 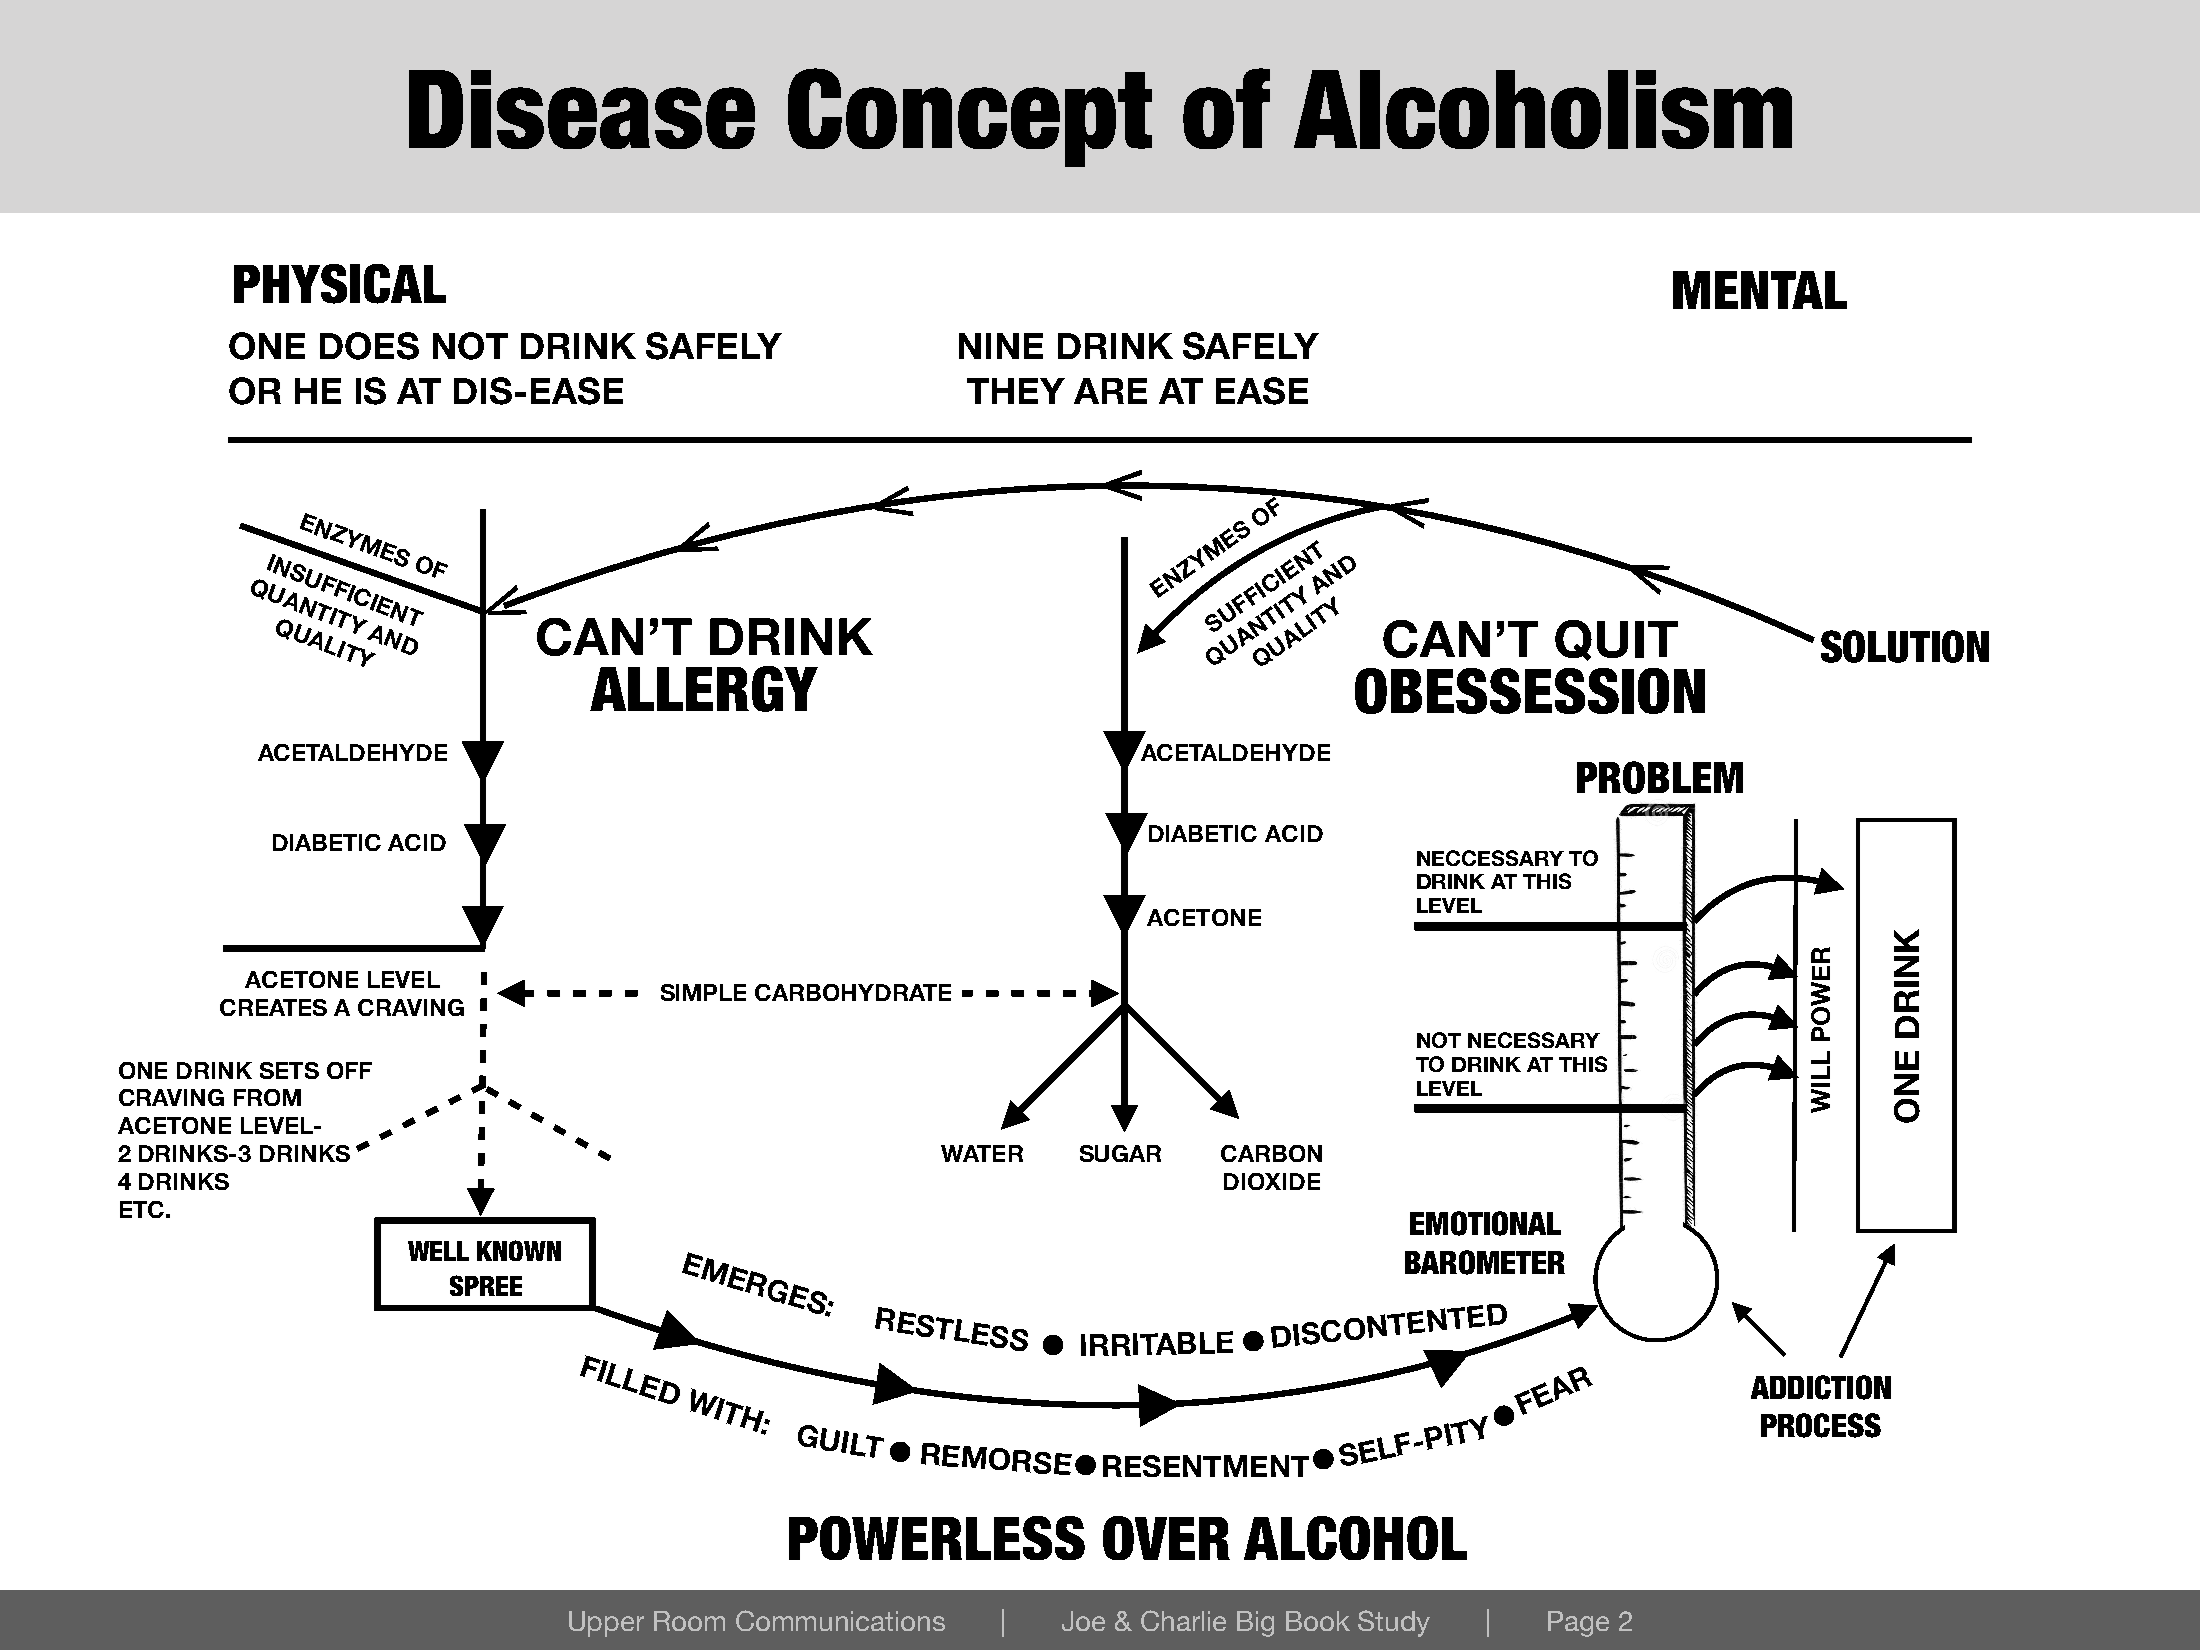 What do you see at coordinates (970, 117) in the document?
I see `Concept` at bounding box center [970, 117].
